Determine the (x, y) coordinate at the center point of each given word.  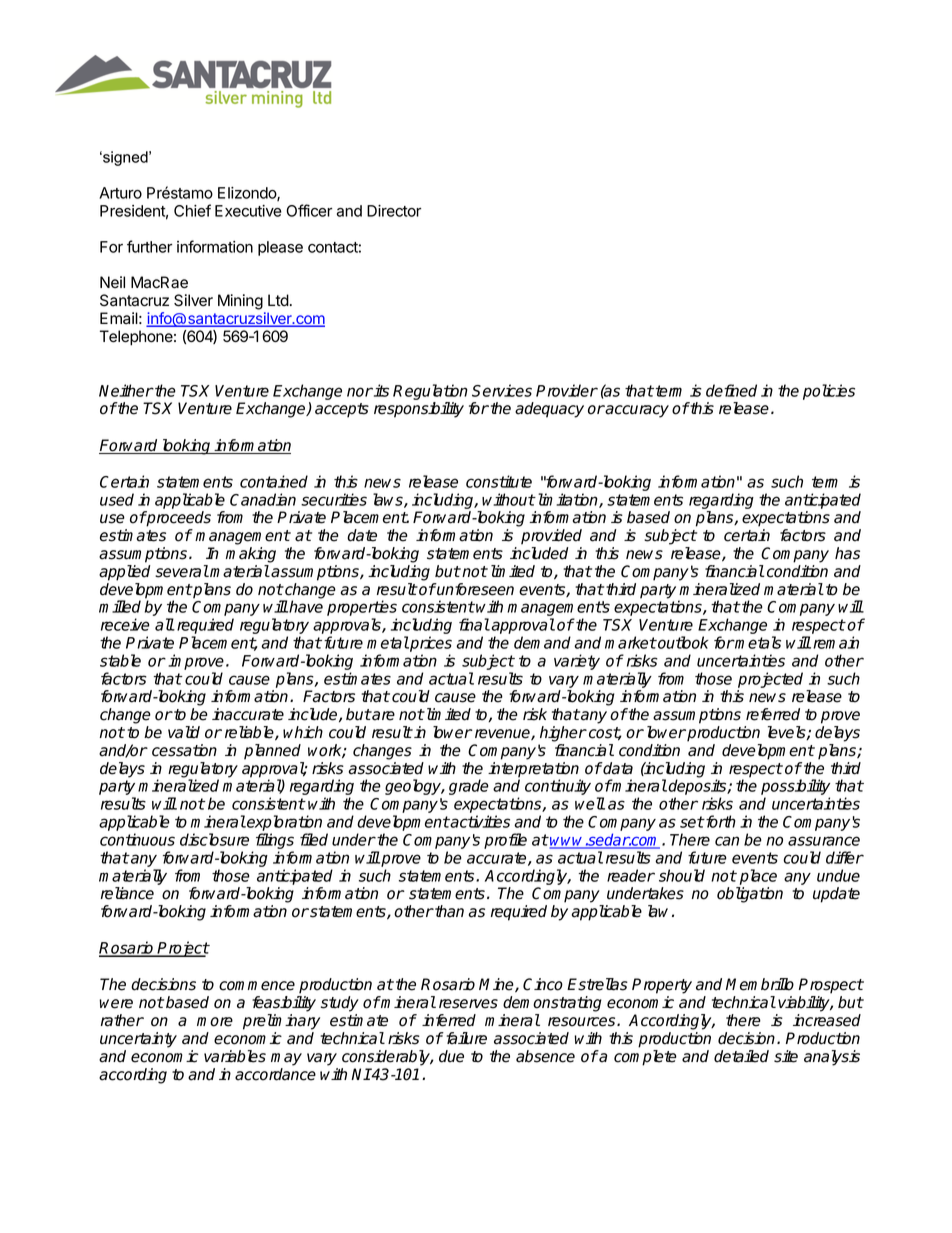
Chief (192, 210)
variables (235, 1056)
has (847, 553)
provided (551, 537)
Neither (126, 390)
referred (773, 714)
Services (502, 390)
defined (731, 390)
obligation (750, 895)
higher (563, 734)
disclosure (214, 839)
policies (829, 392)
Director (394, 211)
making (251, 555)
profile (505, 841)
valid (184, 732)
